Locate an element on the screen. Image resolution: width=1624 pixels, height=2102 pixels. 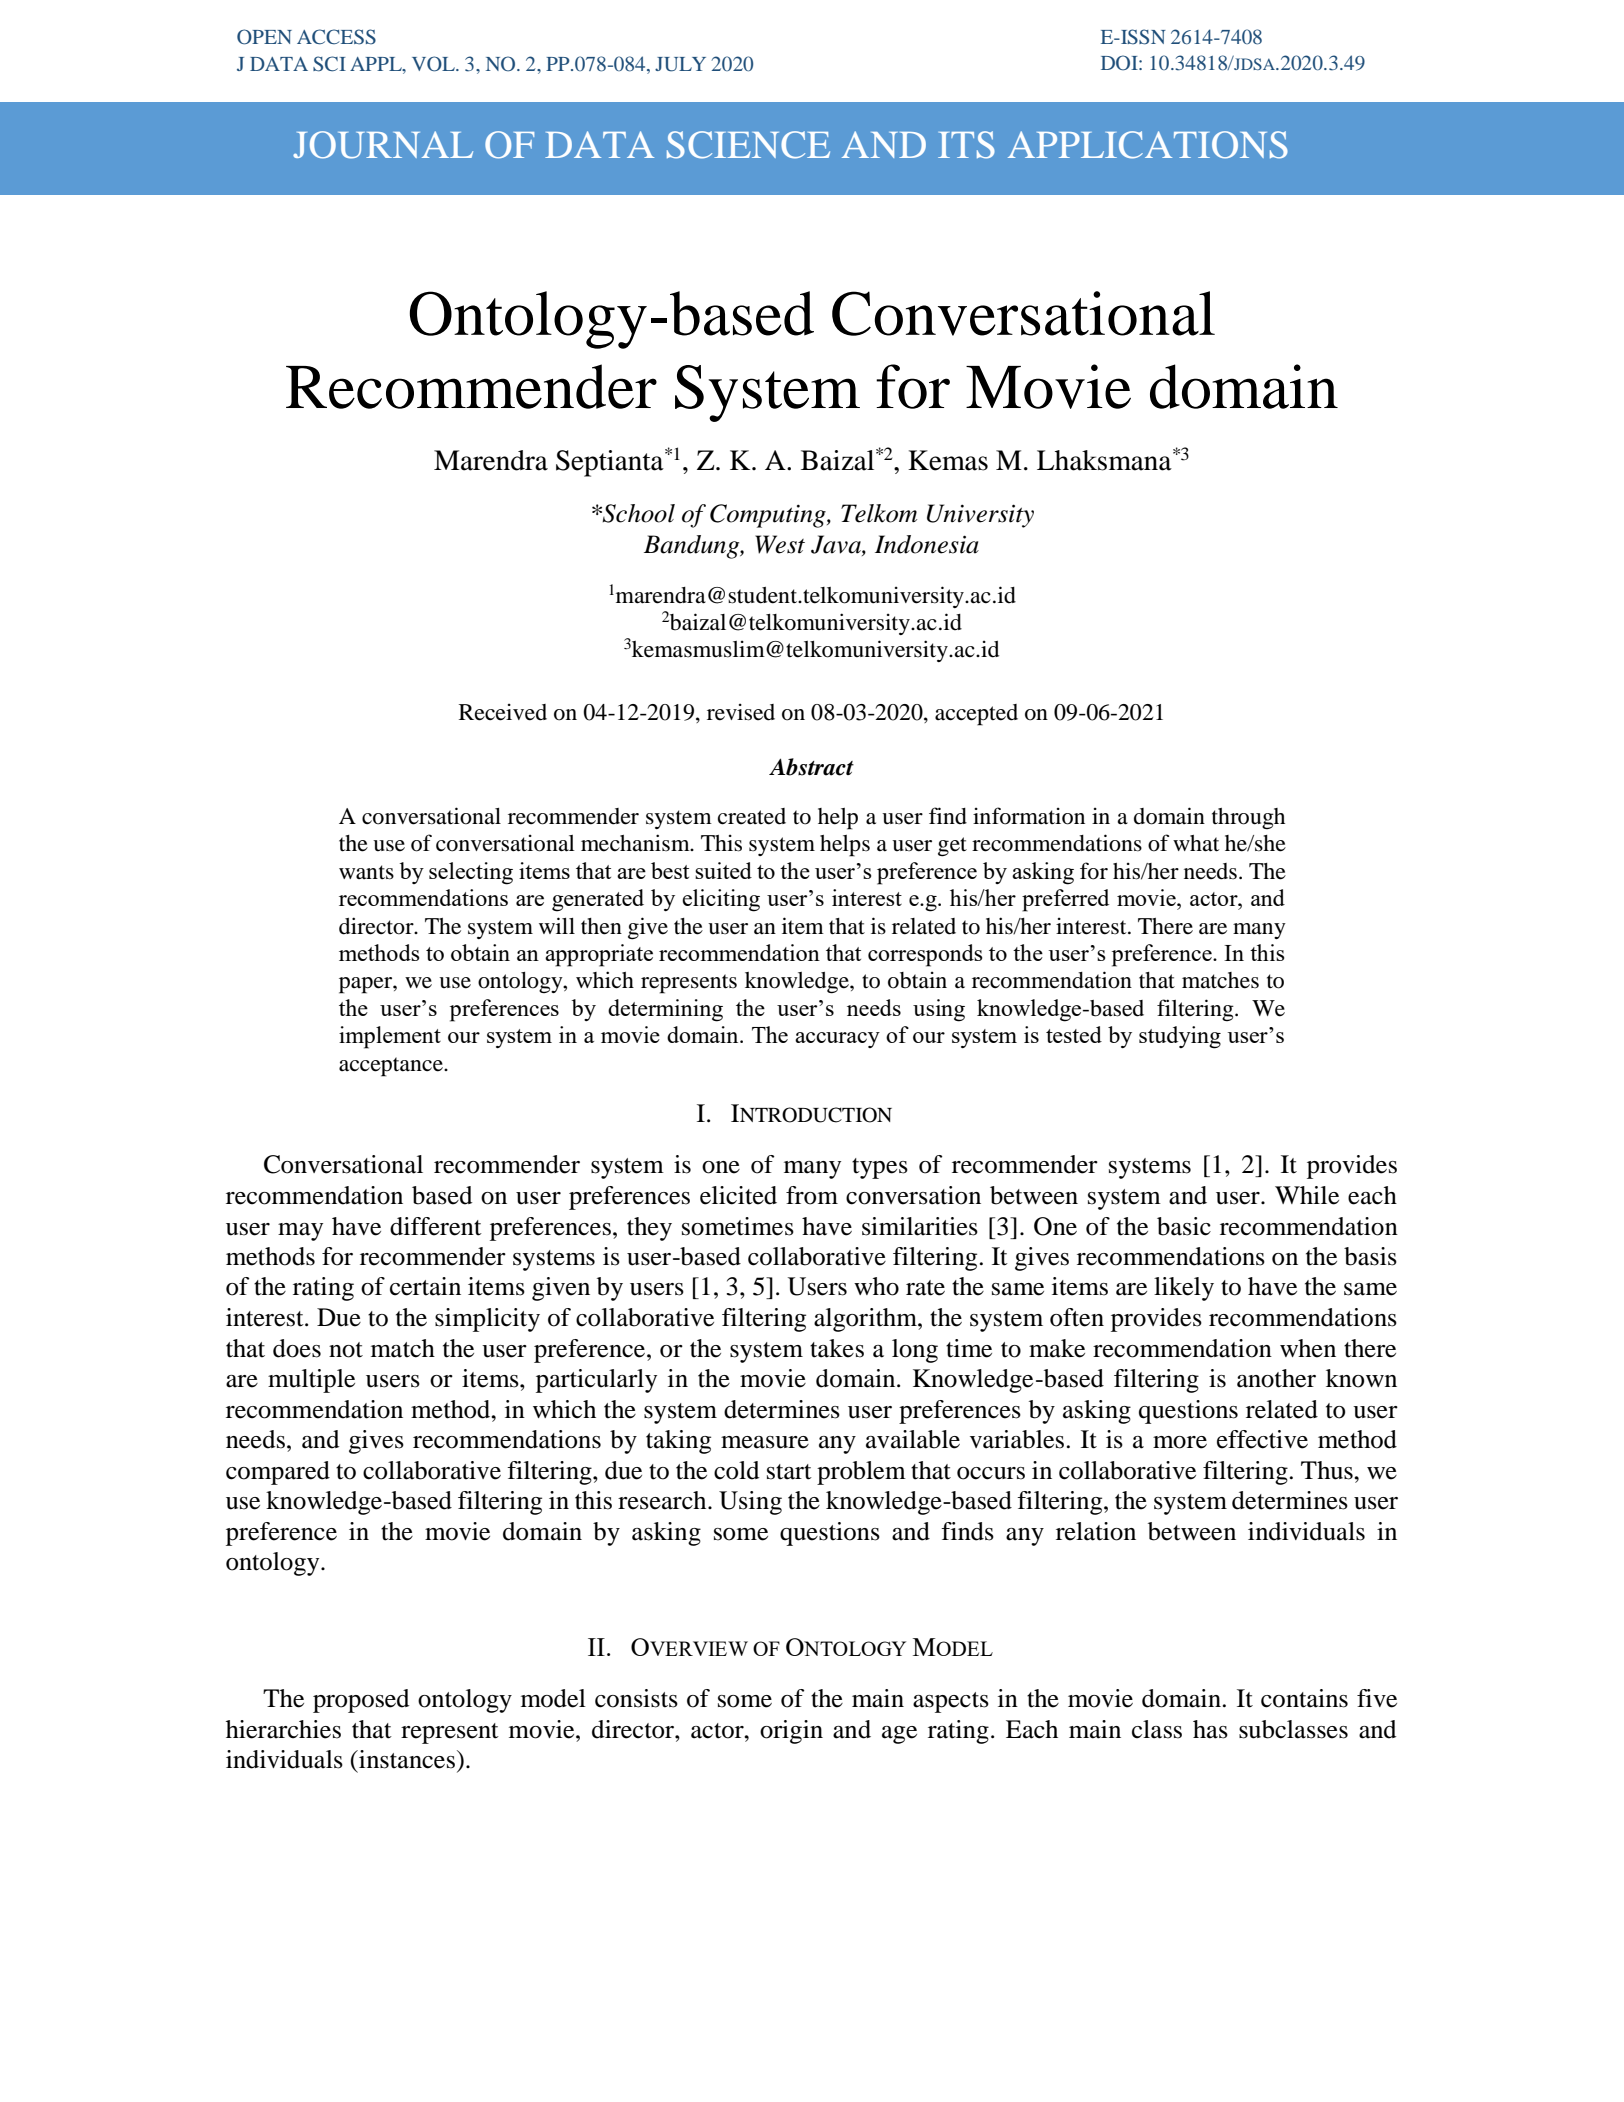
Received is located at coordinates (503, 712).
